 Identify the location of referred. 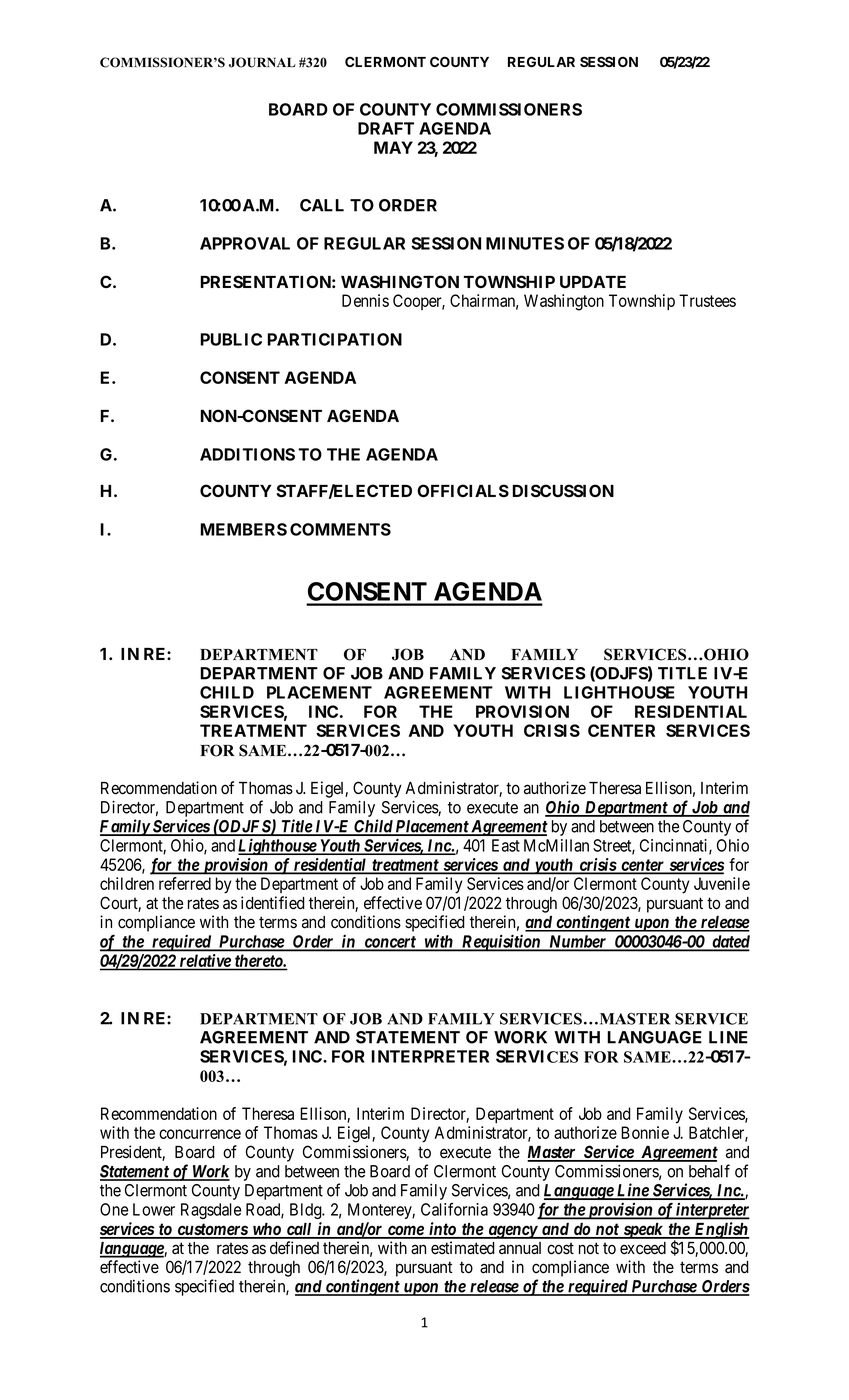
(185, 883).
